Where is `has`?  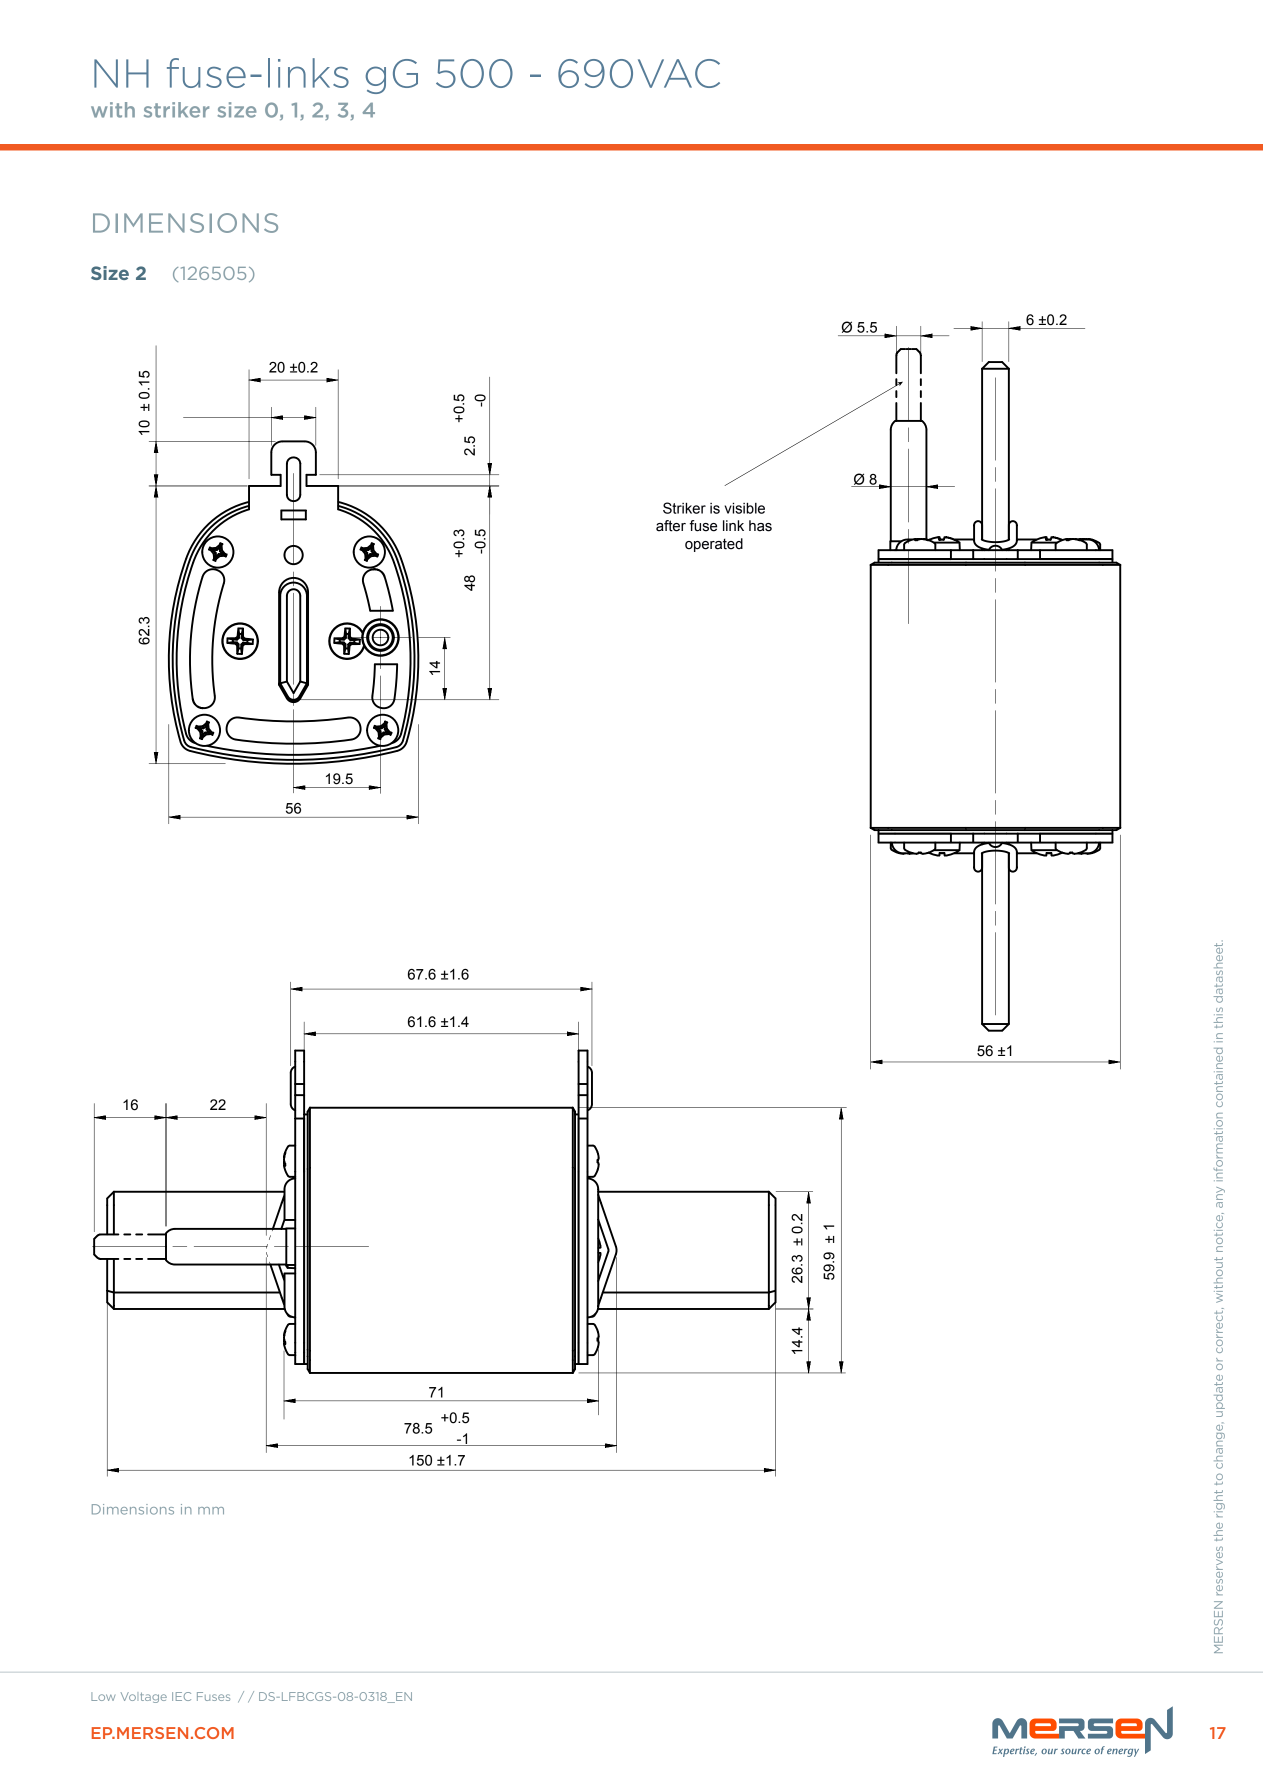
has is located at coordinates (760, 526).
